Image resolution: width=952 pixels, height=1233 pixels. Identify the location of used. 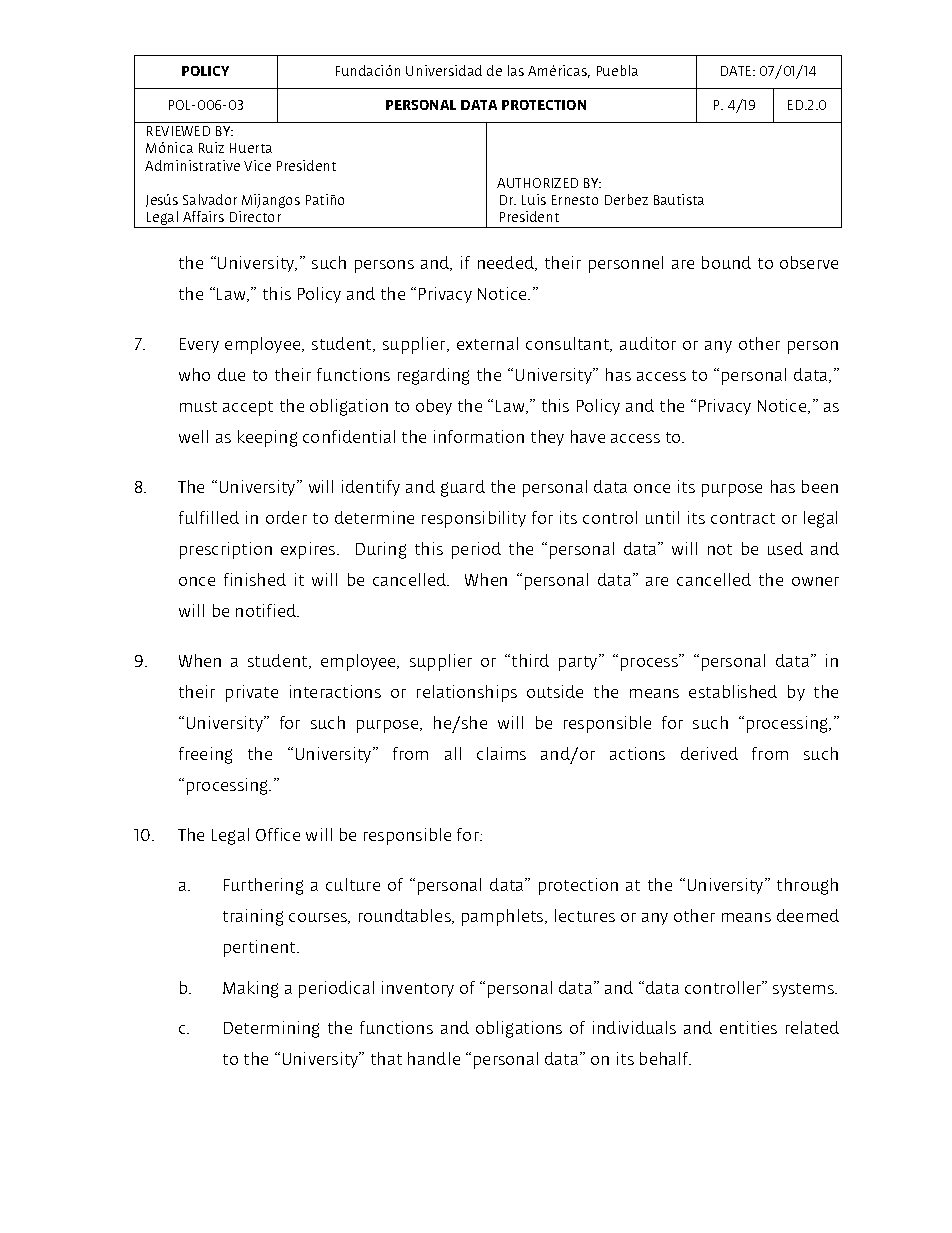
(785, 548).
